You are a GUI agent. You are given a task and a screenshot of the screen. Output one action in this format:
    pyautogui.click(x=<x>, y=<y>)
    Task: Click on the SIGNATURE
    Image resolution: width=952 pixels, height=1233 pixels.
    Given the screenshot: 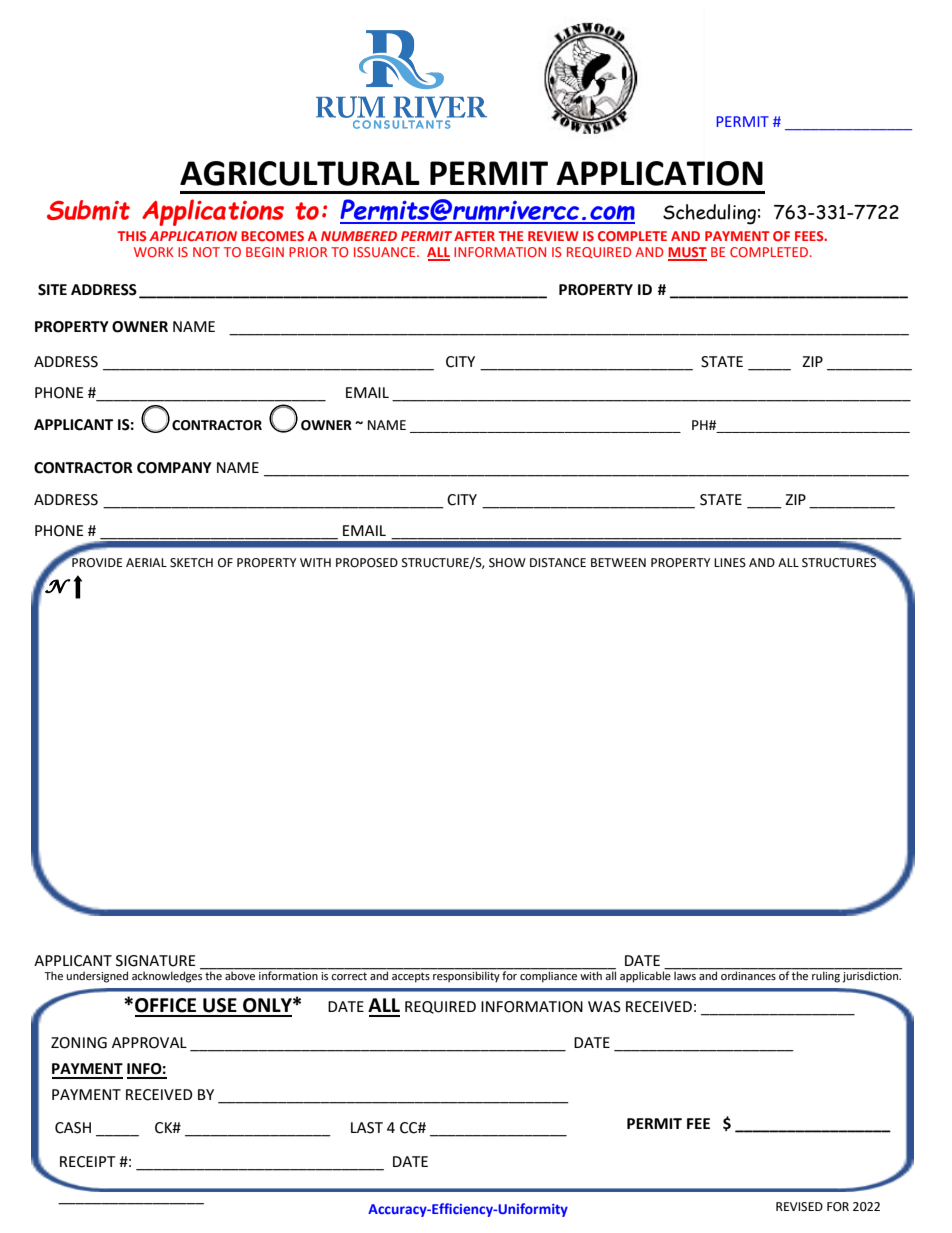 What is the action you would take?
    pyautogui.click(x=156, y=961)
